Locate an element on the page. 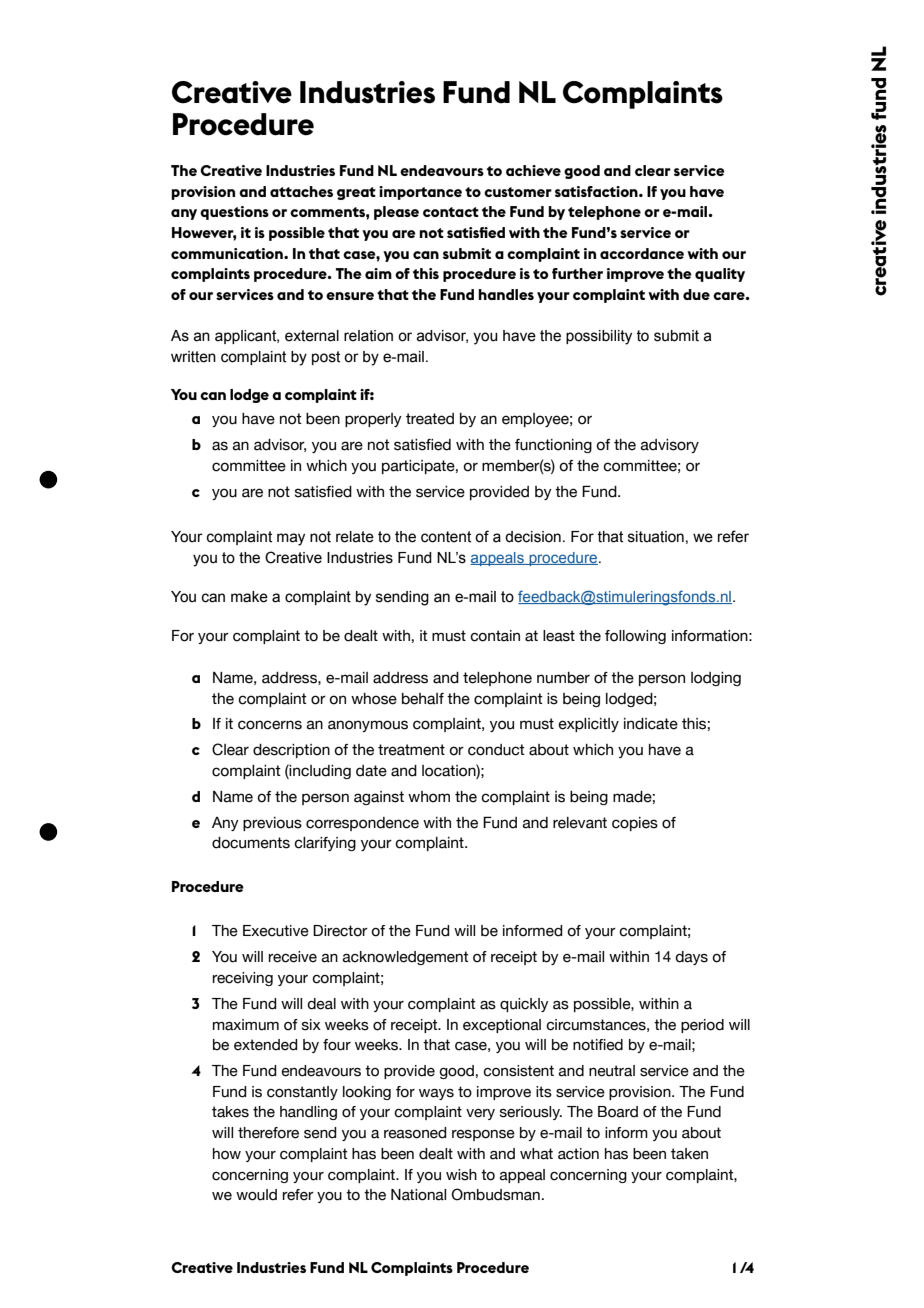  treated is located at coordinates (430, 419).
